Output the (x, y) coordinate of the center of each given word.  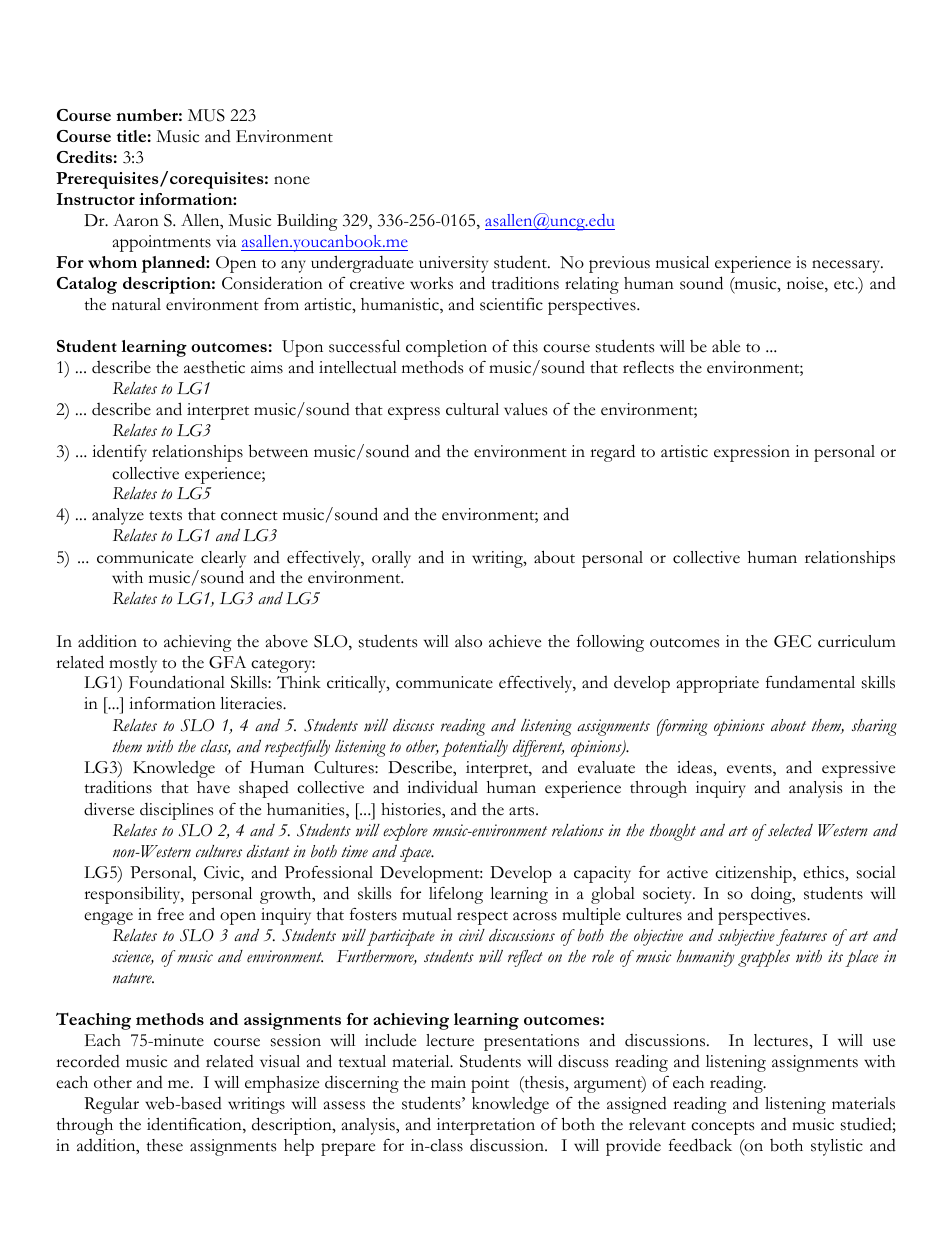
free (170, 914)
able (726, 346)
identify (119, 453)
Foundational (177, 682)
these (164, 1145)
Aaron (136, 220)
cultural (472, 409)
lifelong (456, 895)
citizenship (754, 874)
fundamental (810, 682)
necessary (847, 266)
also (468, 641)
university (453, 264)
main (448, 1082)
